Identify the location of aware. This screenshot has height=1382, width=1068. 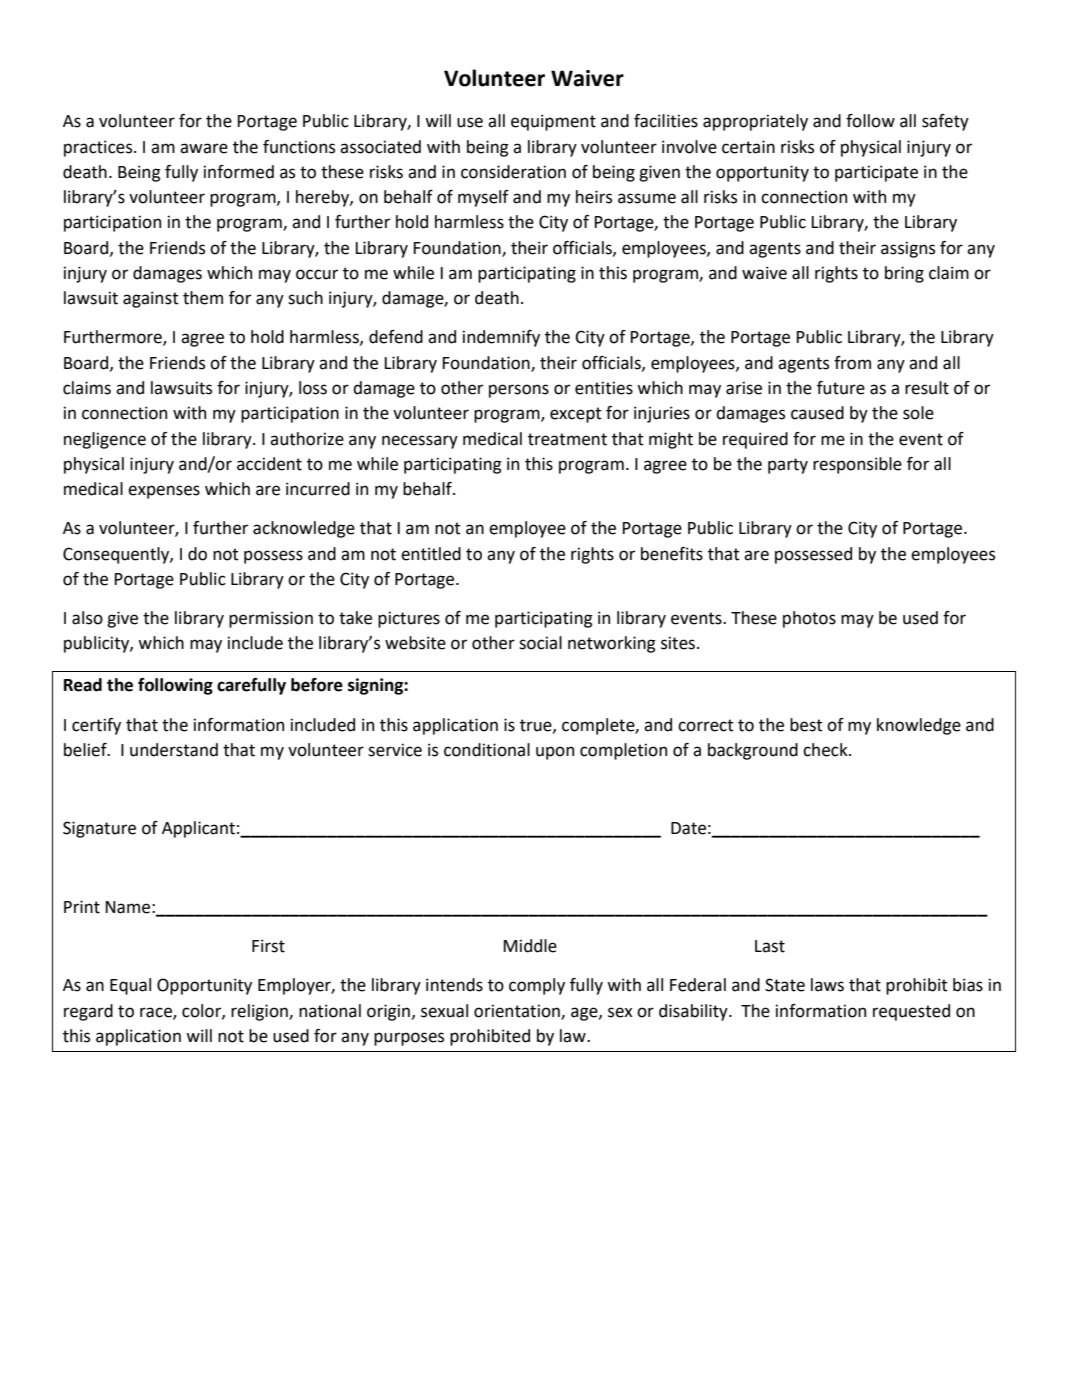
(204, 148).
